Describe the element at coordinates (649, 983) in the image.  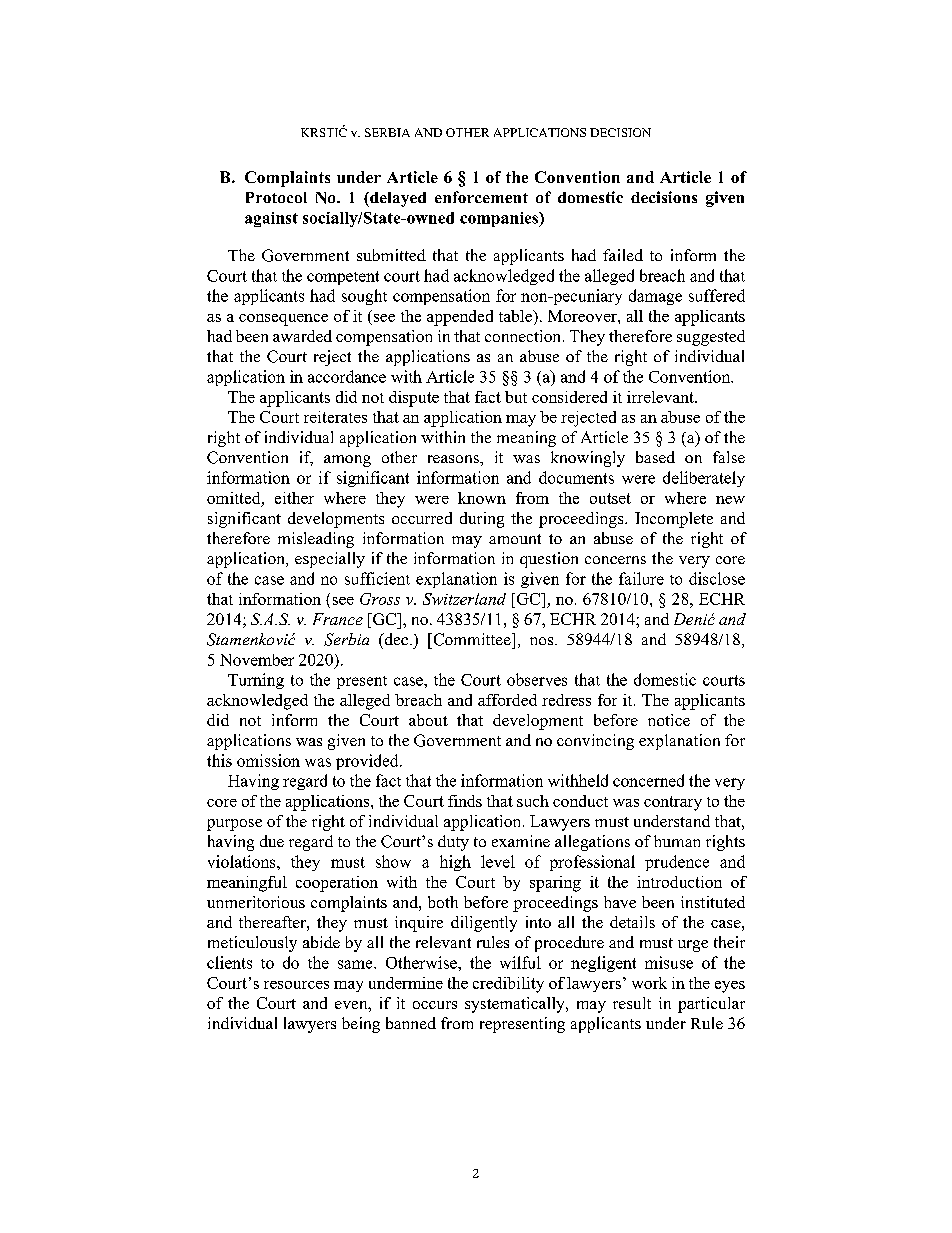
I see `work` at that location.
